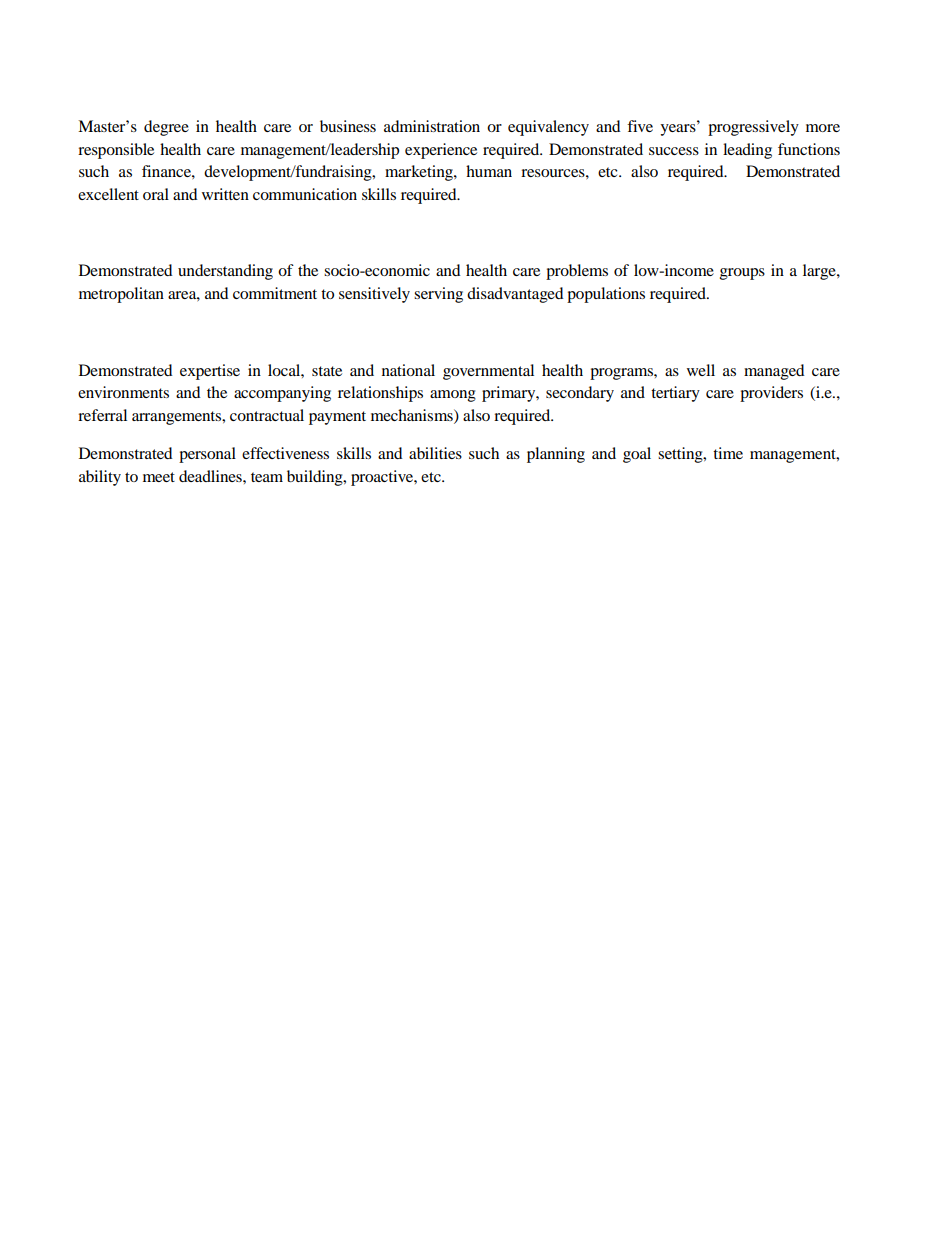 The width and height of the screenshot is (952, 1233). What do you see at coordinates (156, 194) in the screenshot?
I see `oral` at bounding box center [156, 194].
